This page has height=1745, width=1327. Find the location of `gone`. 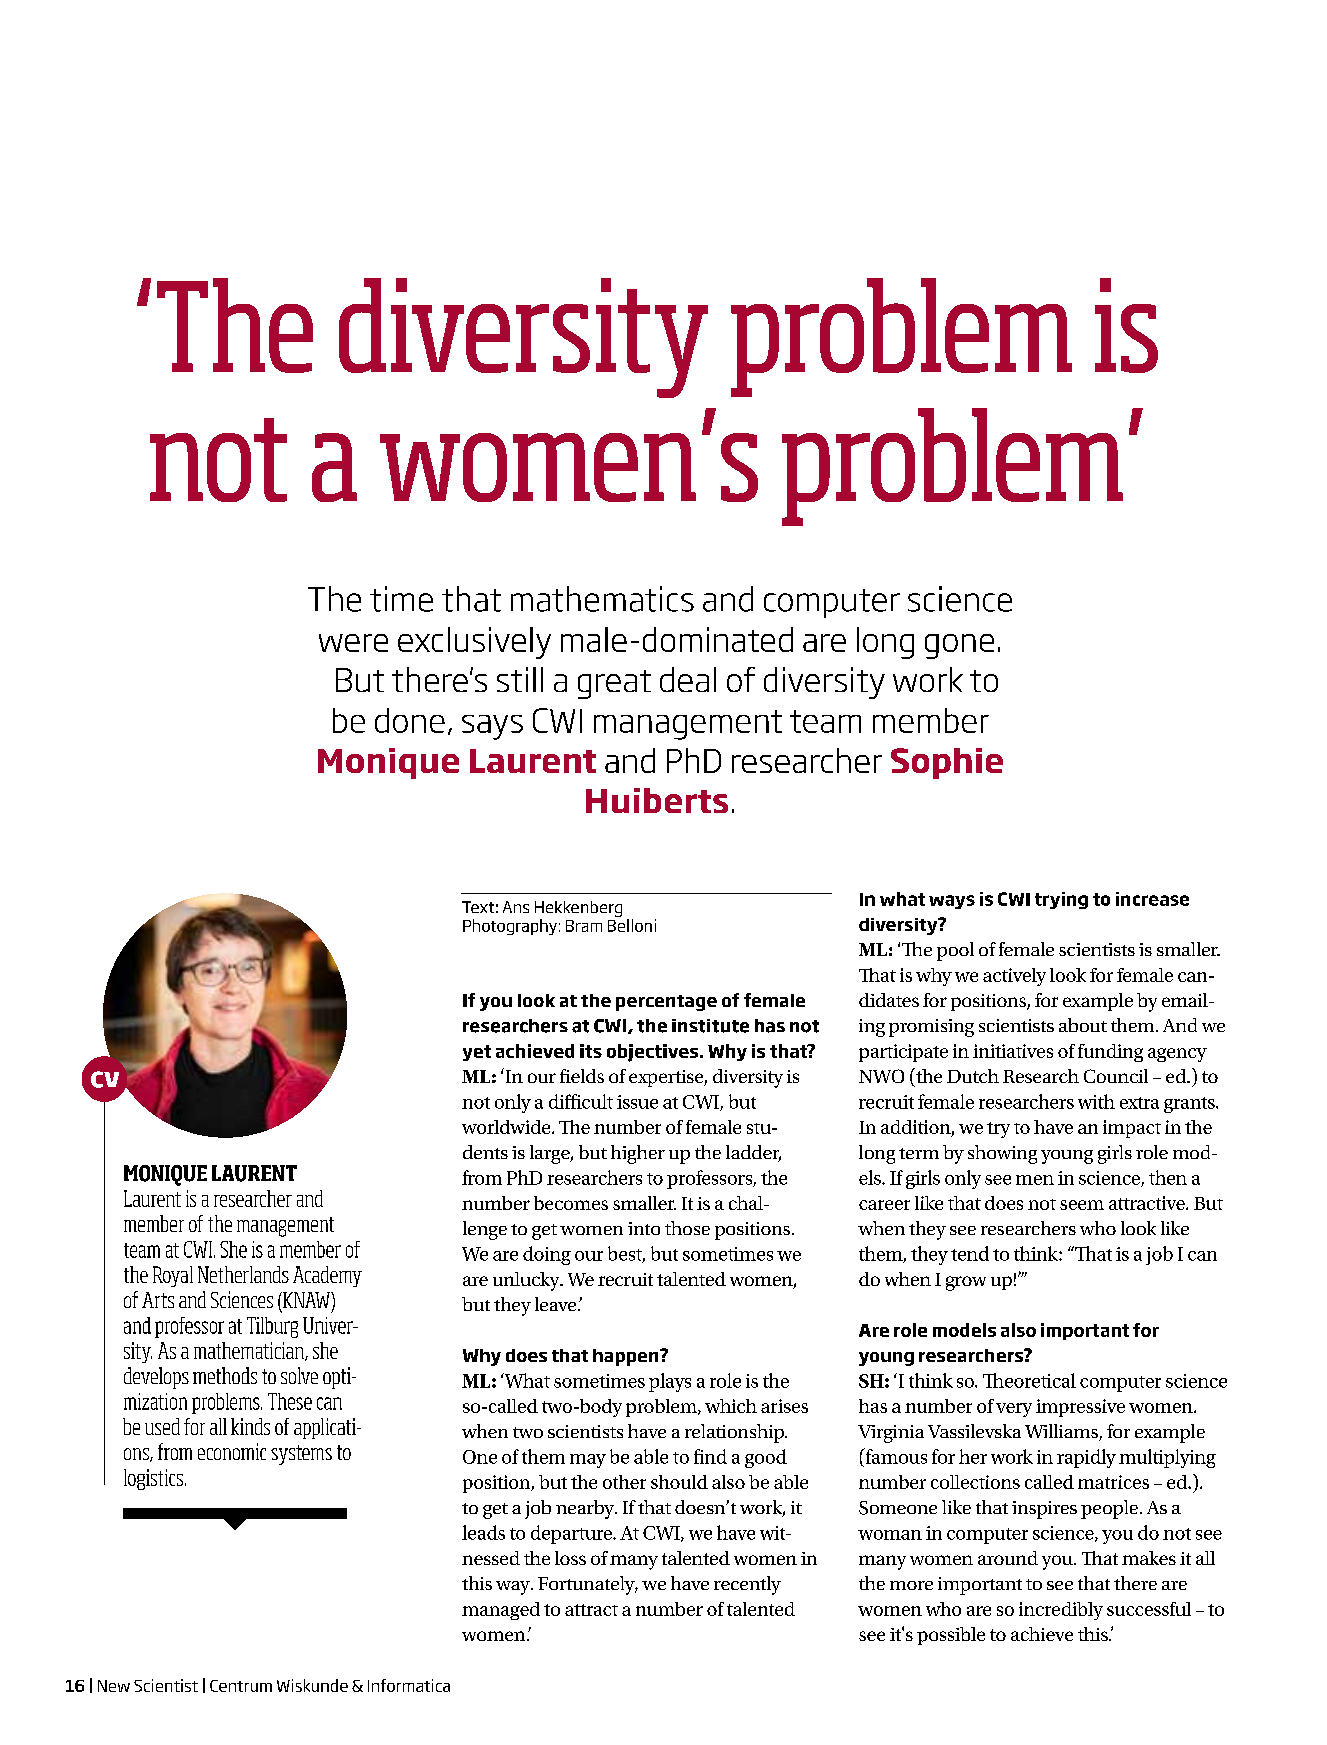

gone is located at coordinates (959, 646).
